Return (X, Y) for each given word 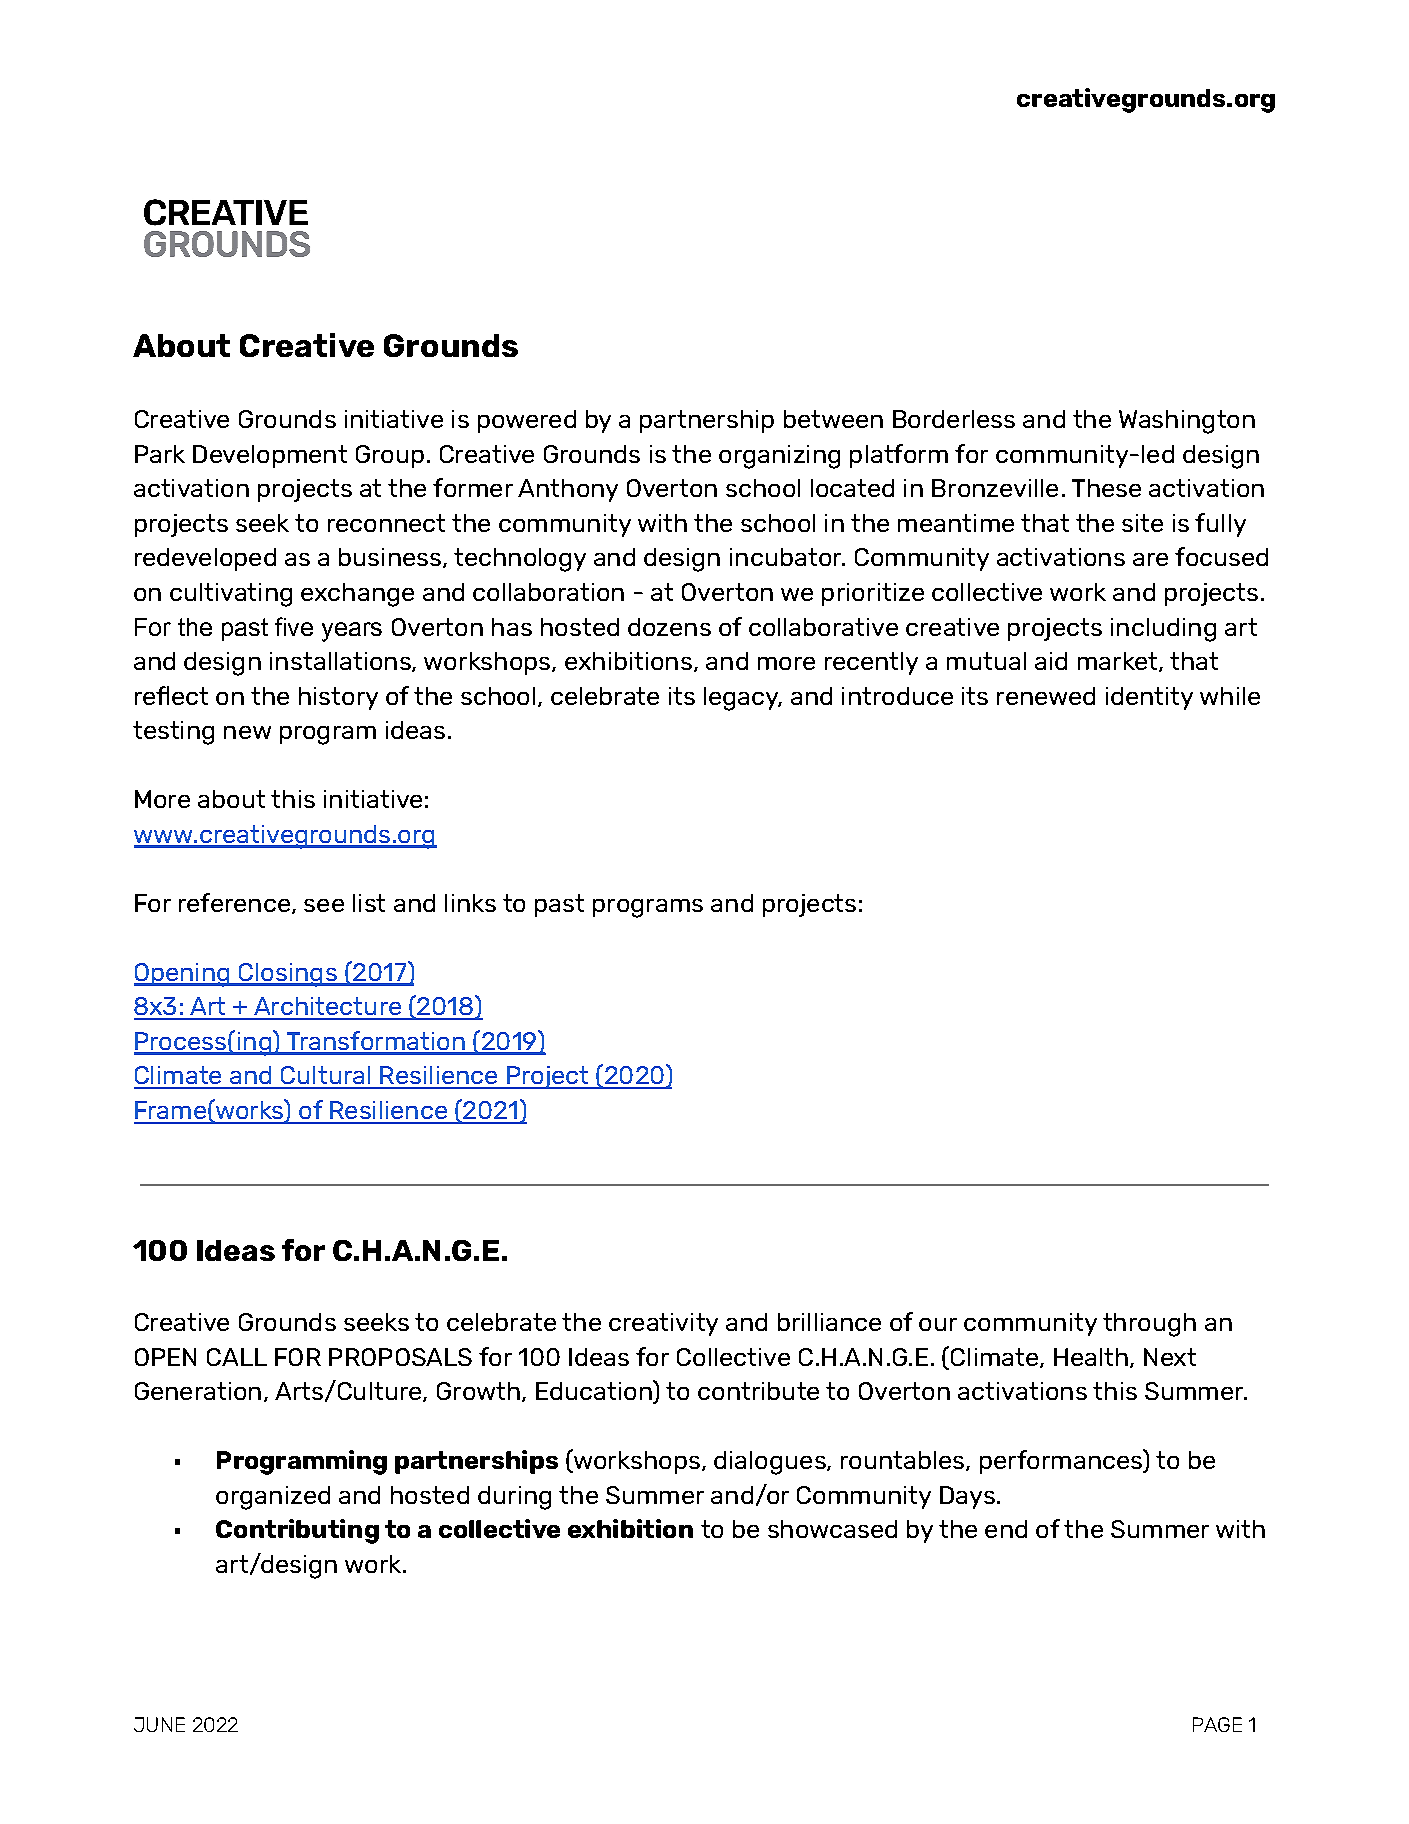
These (1106, 488)
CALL (237, 1357)
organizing (779, 457)
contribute (758, 1391)
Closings (287, 975)
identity (1149, 698)
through (1149, 1325)
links (470, 903)
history (338, 698)
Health (1091, 1357)
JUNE (159, 1724)
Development (270, 456)
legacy (742, 699)
